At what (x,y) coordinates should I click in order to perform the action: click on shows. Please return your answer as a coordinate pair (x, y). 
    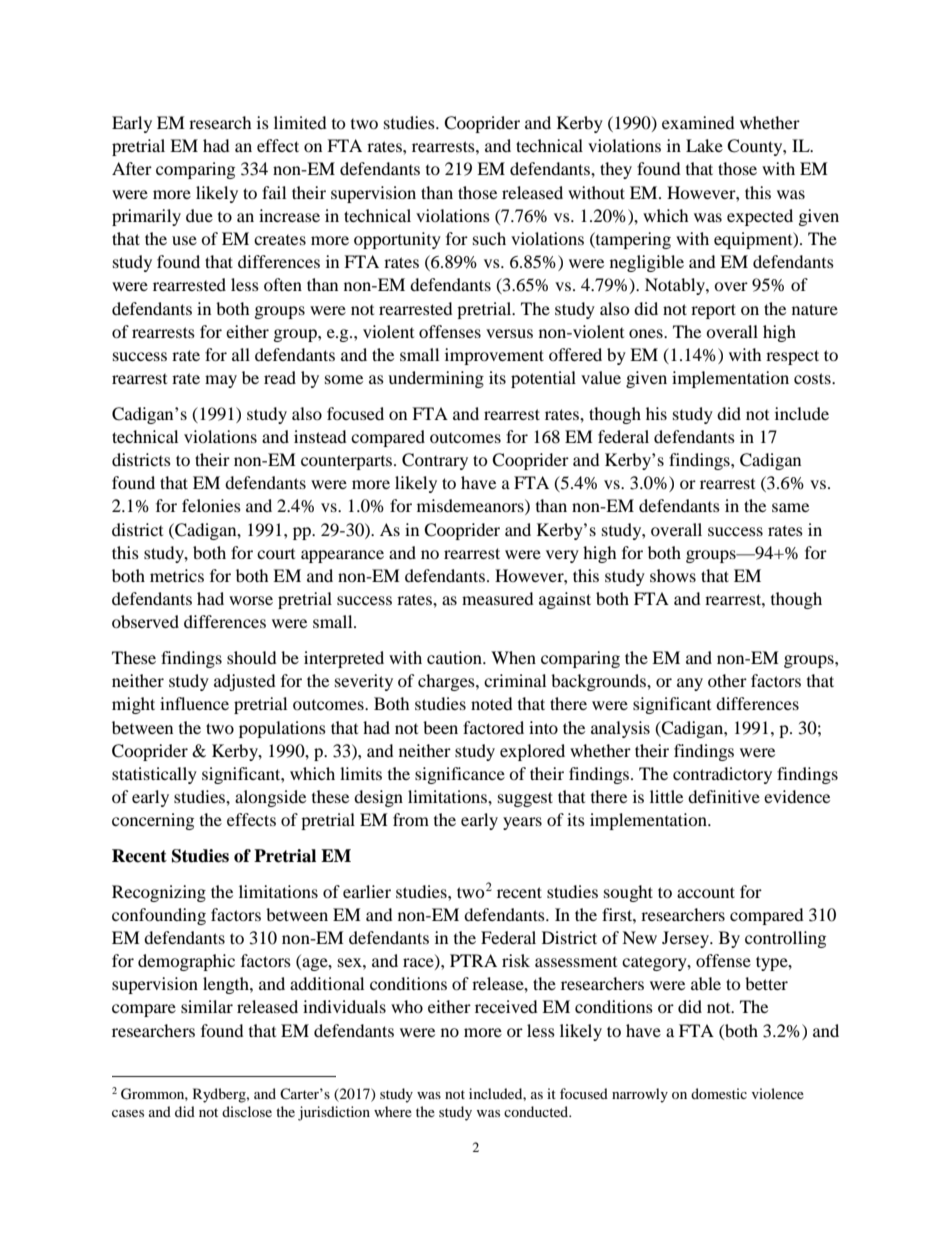
    Looking at the image, I should click on (673, 575).
